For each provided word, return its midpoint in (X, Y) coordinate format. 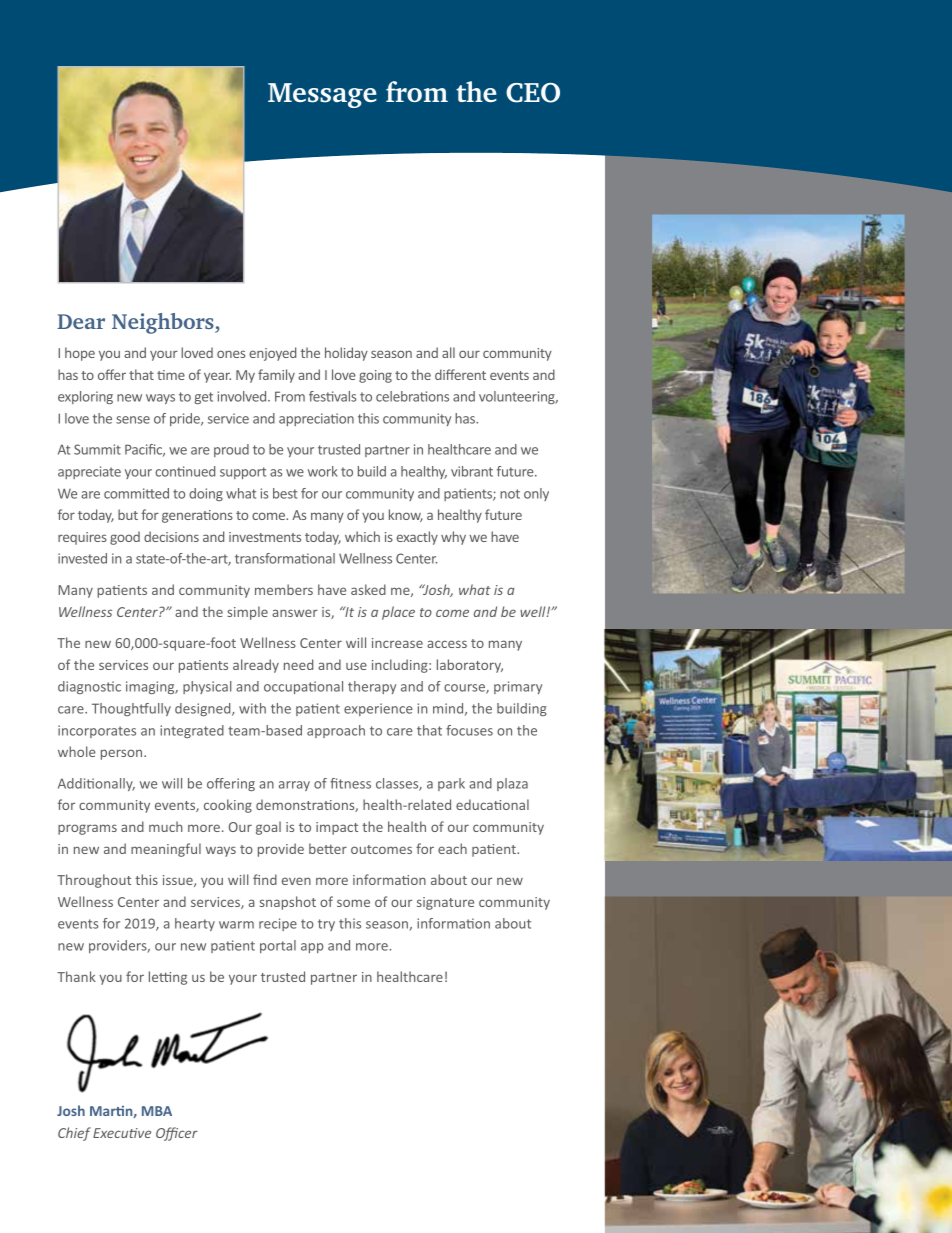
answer (295, 613)
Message (322, 95)
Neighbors (164, 323)
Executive (122, 1133)
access (447, 644)
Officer (177, 1134)
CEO (533, 93)
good (125, 538)
